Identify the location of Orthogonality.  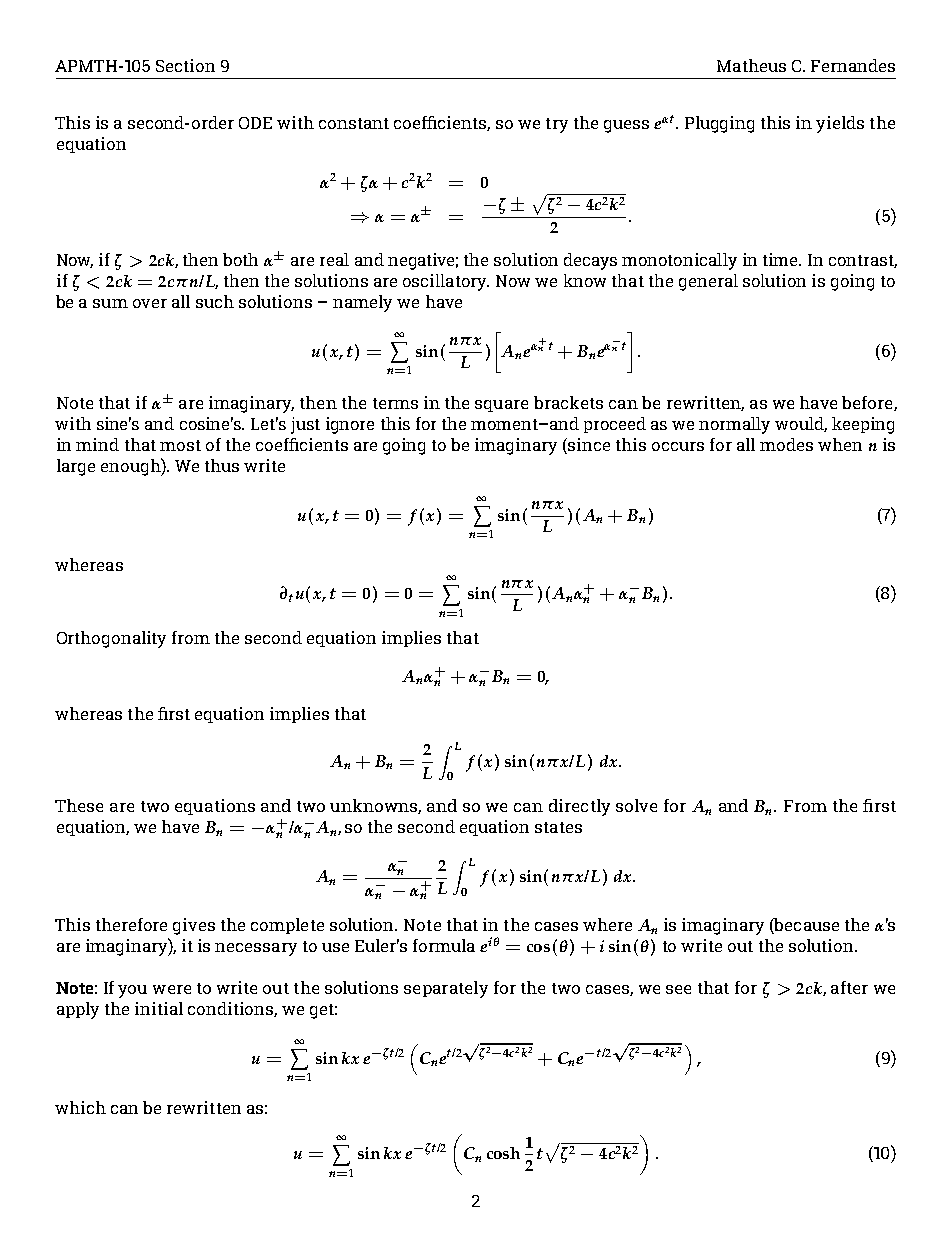
(111, 639).
